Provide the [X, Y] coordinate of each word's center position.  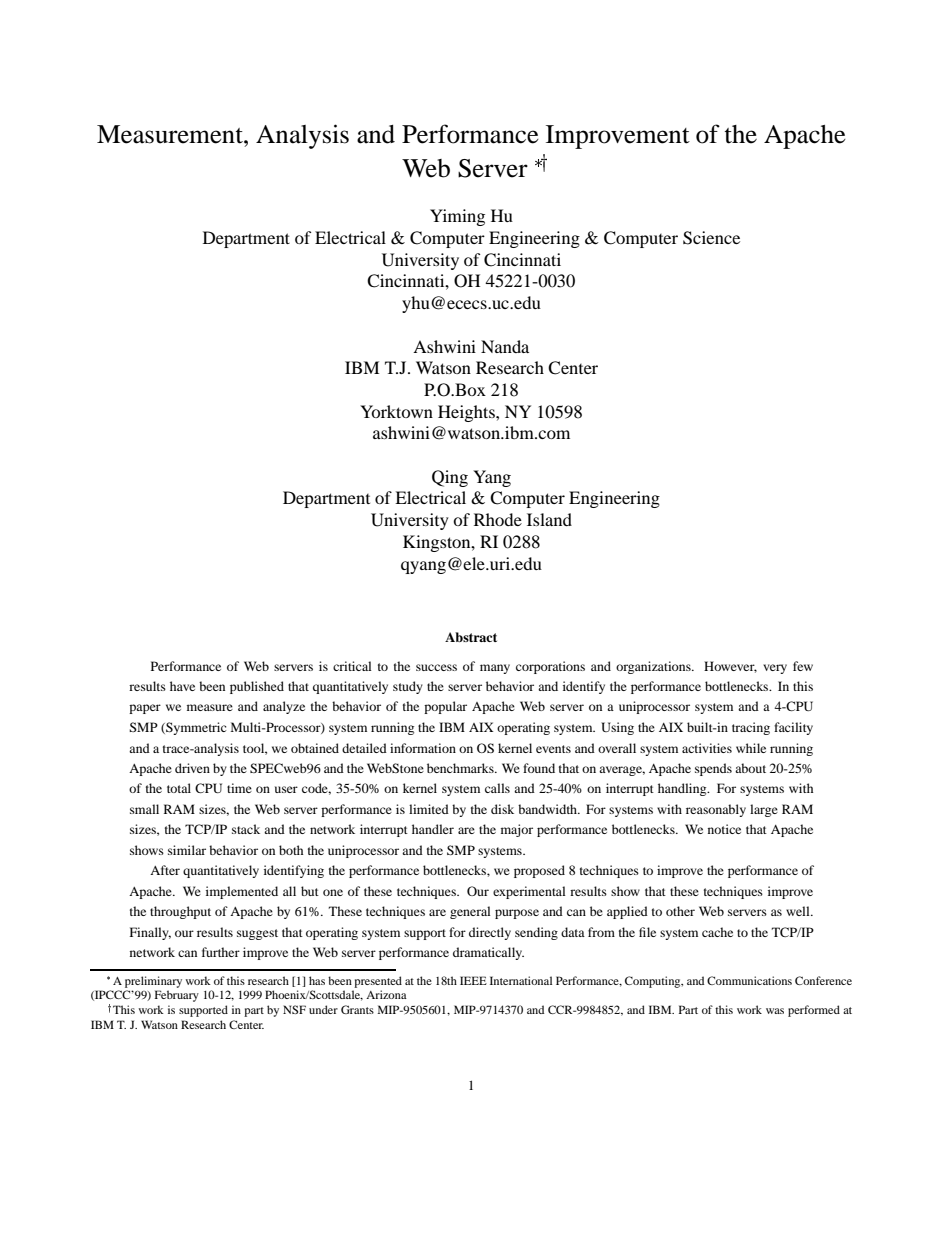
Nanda [505, 346]
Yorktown [396, 411]
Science [711, 238]
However [730, 667]
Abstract [471, 637]
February [177, 996]
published [257, 687]
